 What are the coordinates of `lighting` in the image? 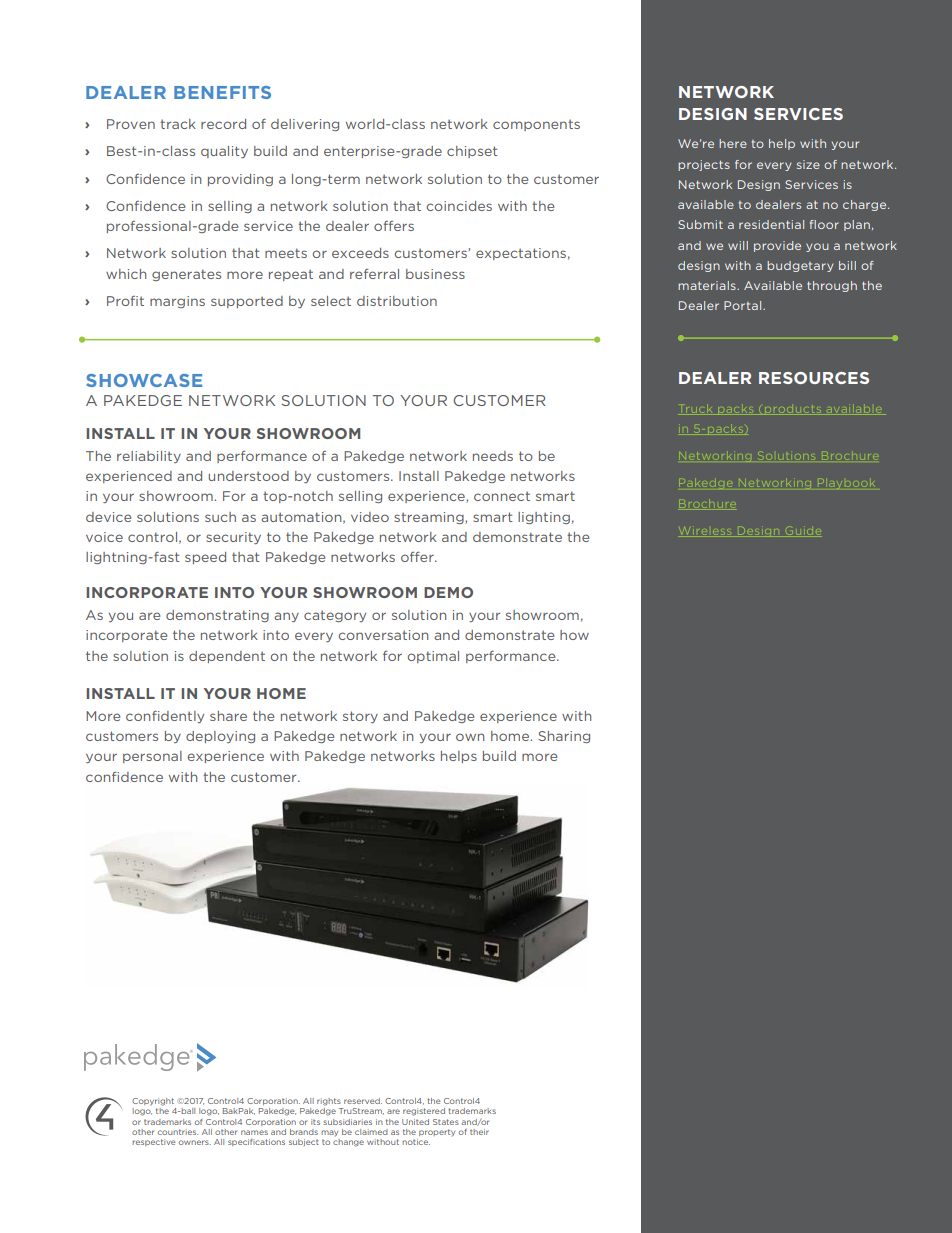 It's located at (544, 518).
